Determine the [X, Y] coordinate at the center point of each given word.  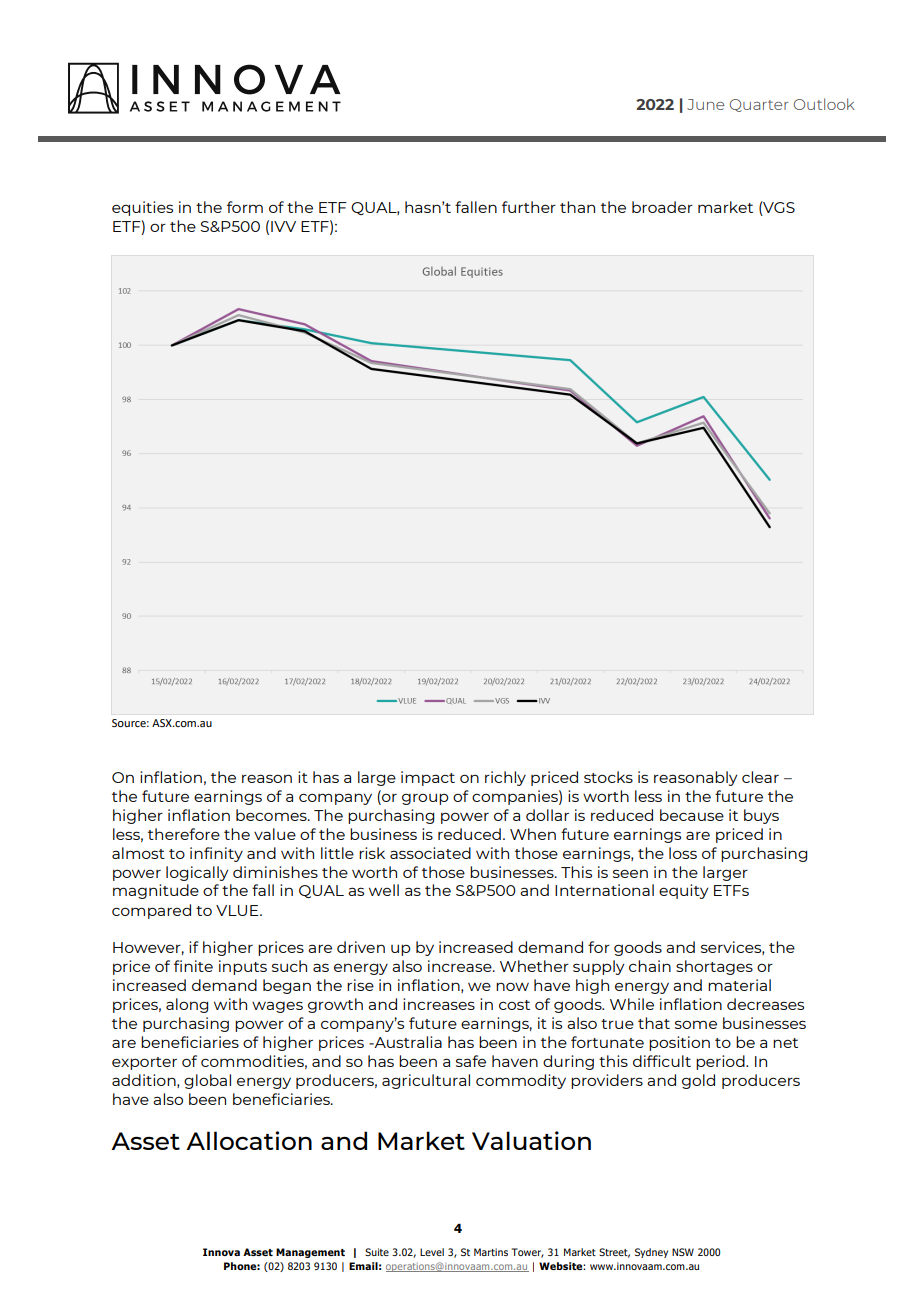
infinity [216, 854]
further [529, 207]
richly [505, 778]
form [245, 207]
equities [142, 208]
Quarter [759, 105]
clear [760, 777]
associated [430, 853]
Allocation [249, 1140]
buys [761, 816]
